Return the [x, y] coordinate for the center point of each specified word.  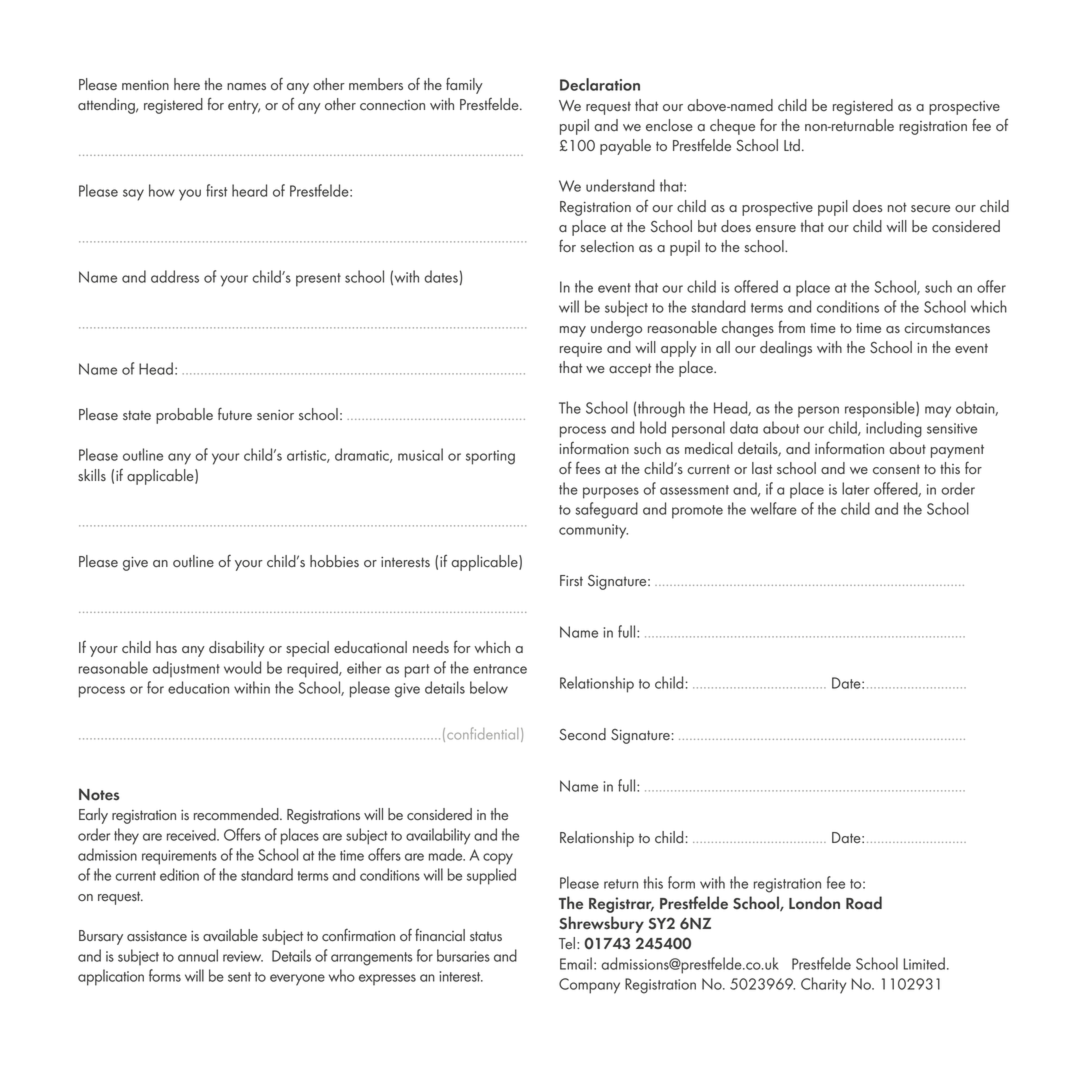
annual [198, 955]
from [791, 327]
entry [244, 107]
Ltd [792, 145]
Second [582, 734]
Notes [99, 794]
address [175, 276]
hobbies [334, 561]
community [593, 531]
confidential [482, 733]
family [464, 86]
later [855, 488]
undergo [616, 329]
